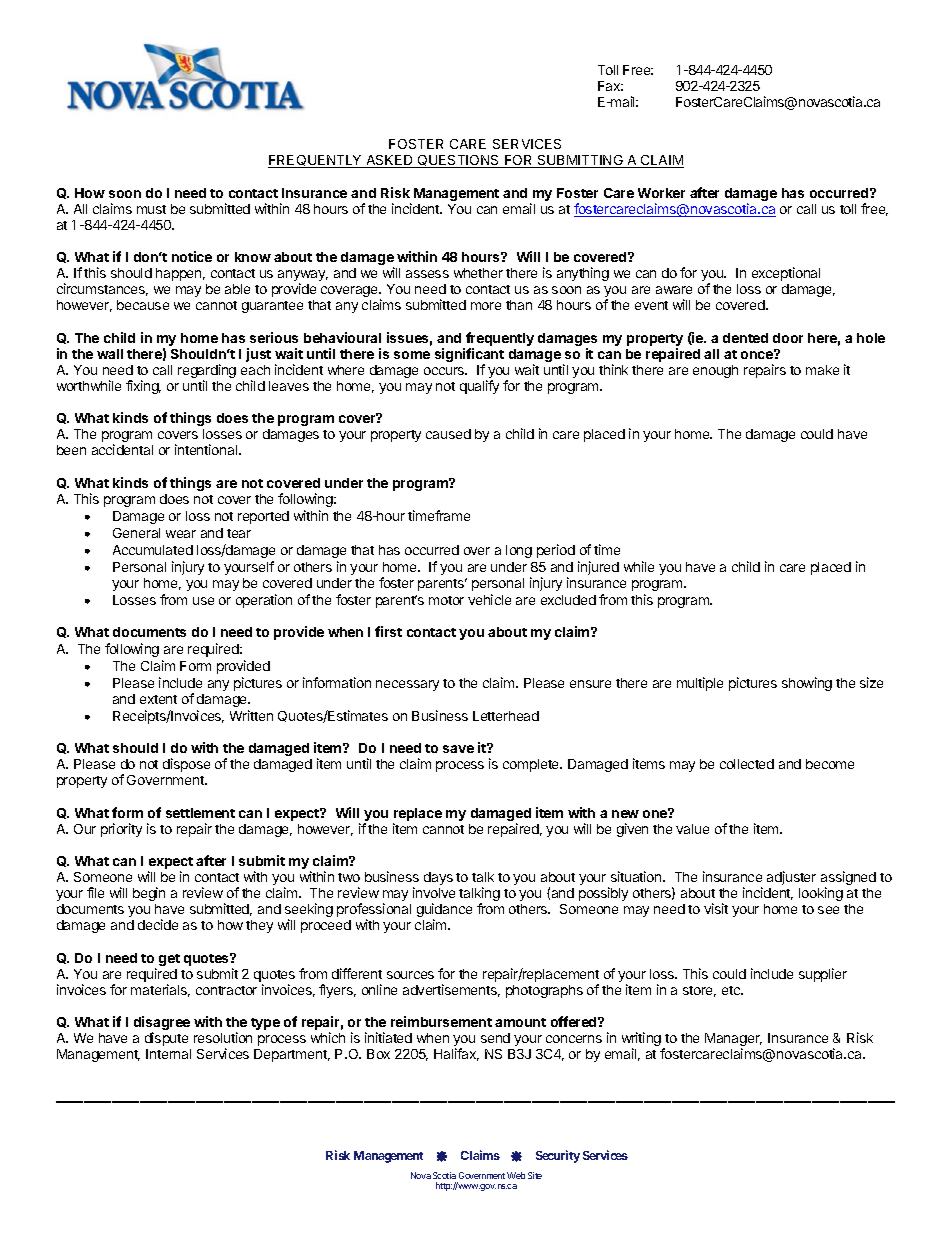 The height and width of the screenshot is (1233, 952). What do you see at coordinates (151, 209) in the screenshot?
I see `must` at bounding box center [151, 209].
